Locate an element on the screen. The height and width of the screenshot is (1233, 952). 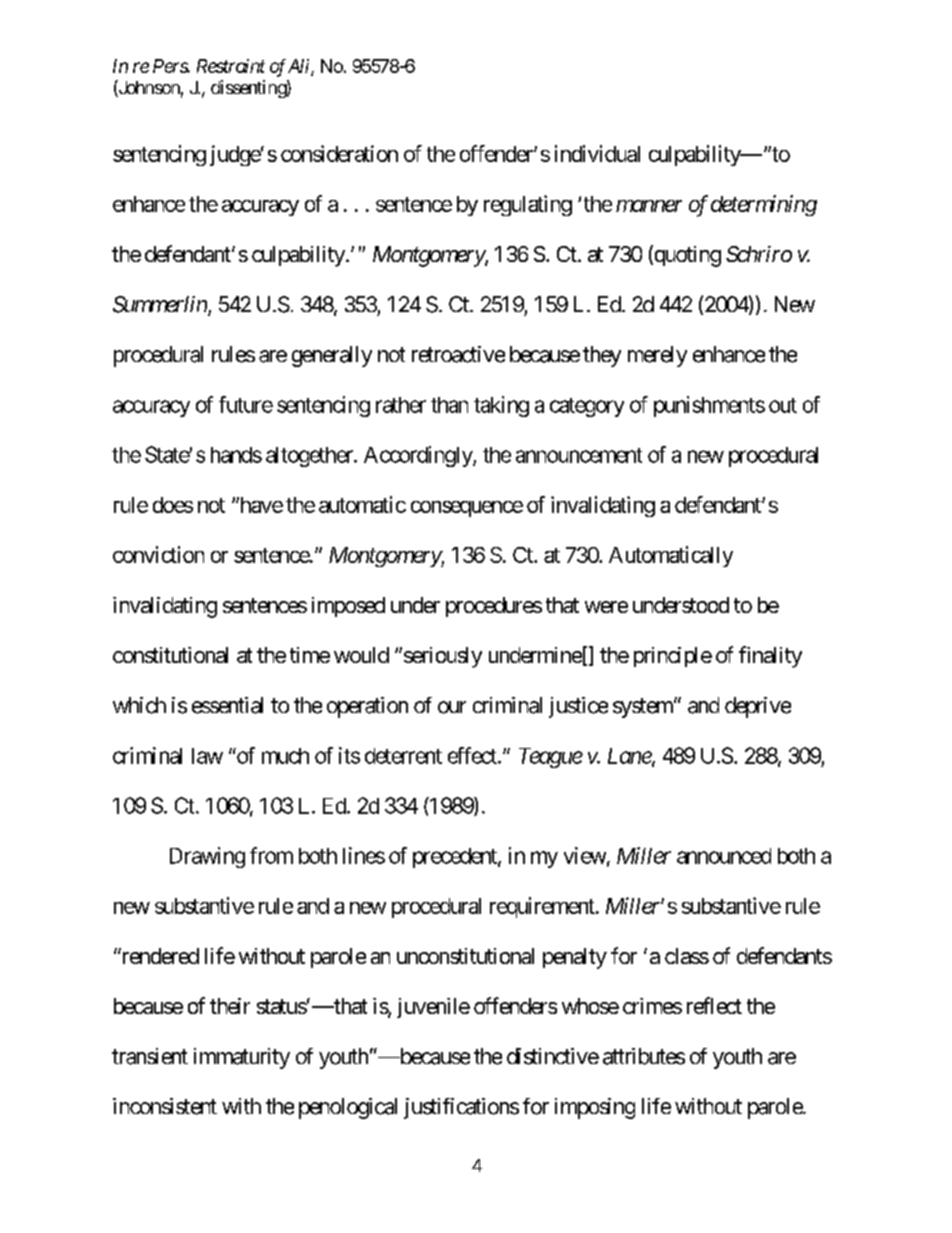
Restraint is located at coordinates (231, 66).
